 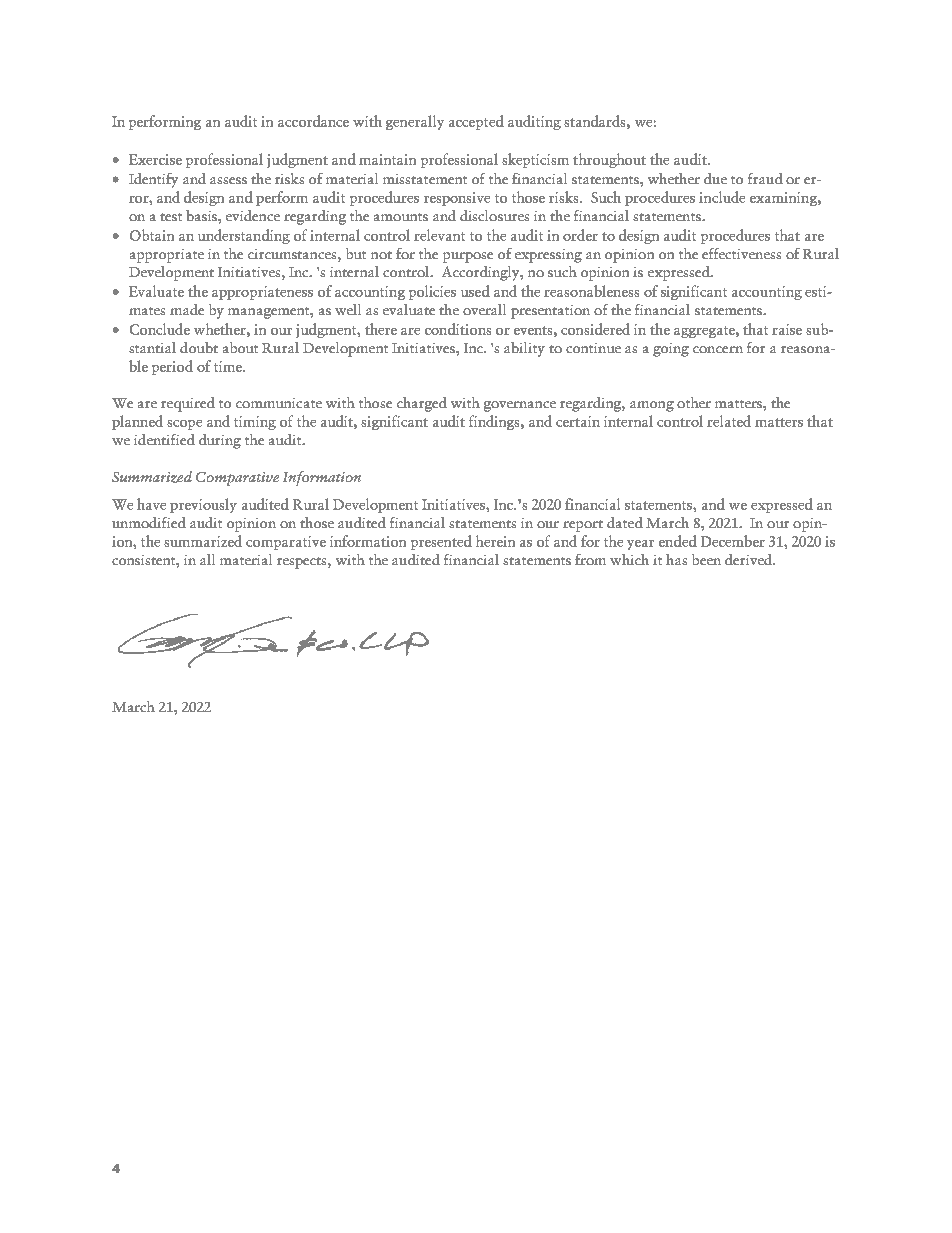 I want to click on accepted, so click(x=476, y=122).
